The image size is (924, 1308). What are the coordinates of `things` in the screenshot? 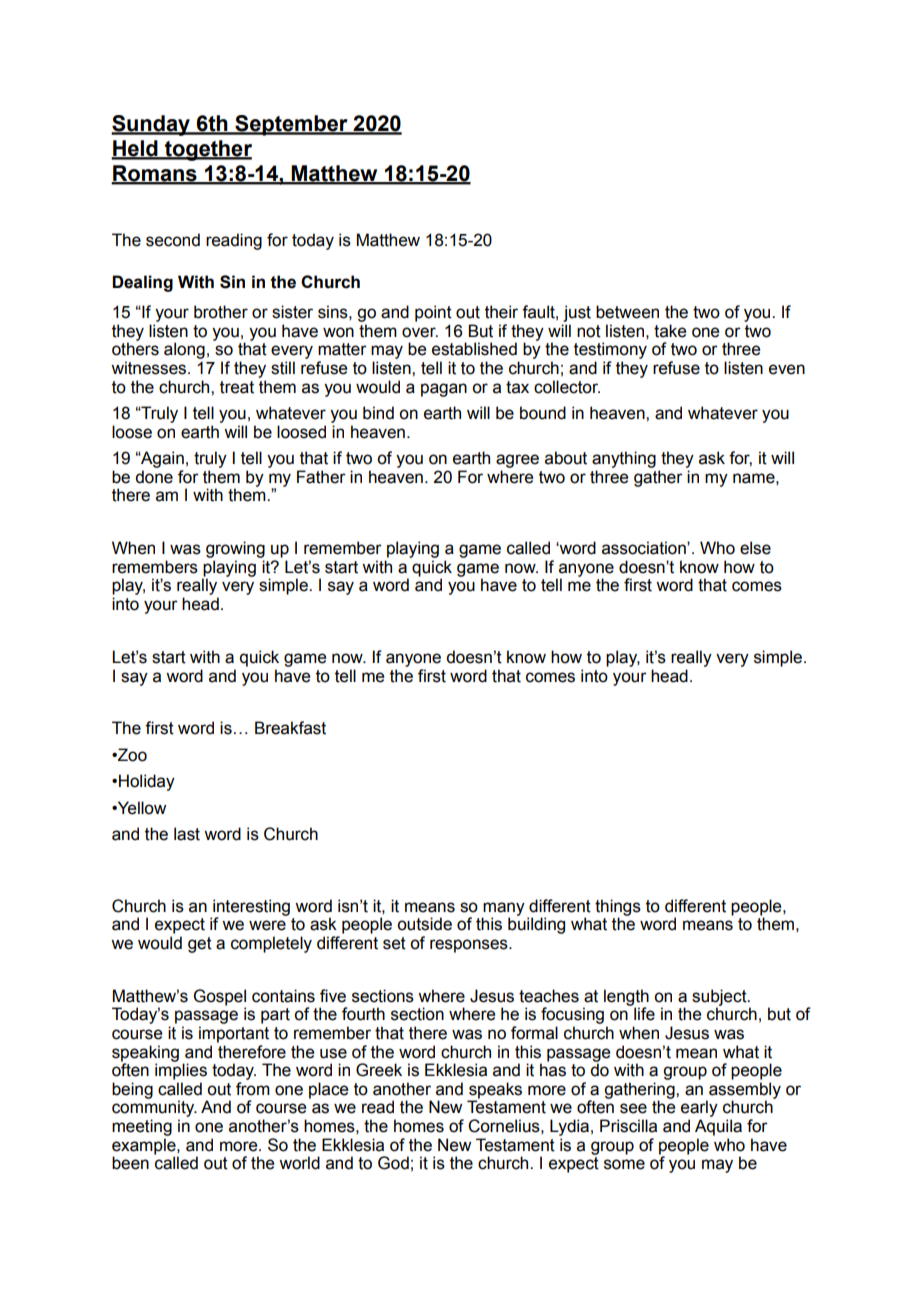 It's located at (618, 908).
